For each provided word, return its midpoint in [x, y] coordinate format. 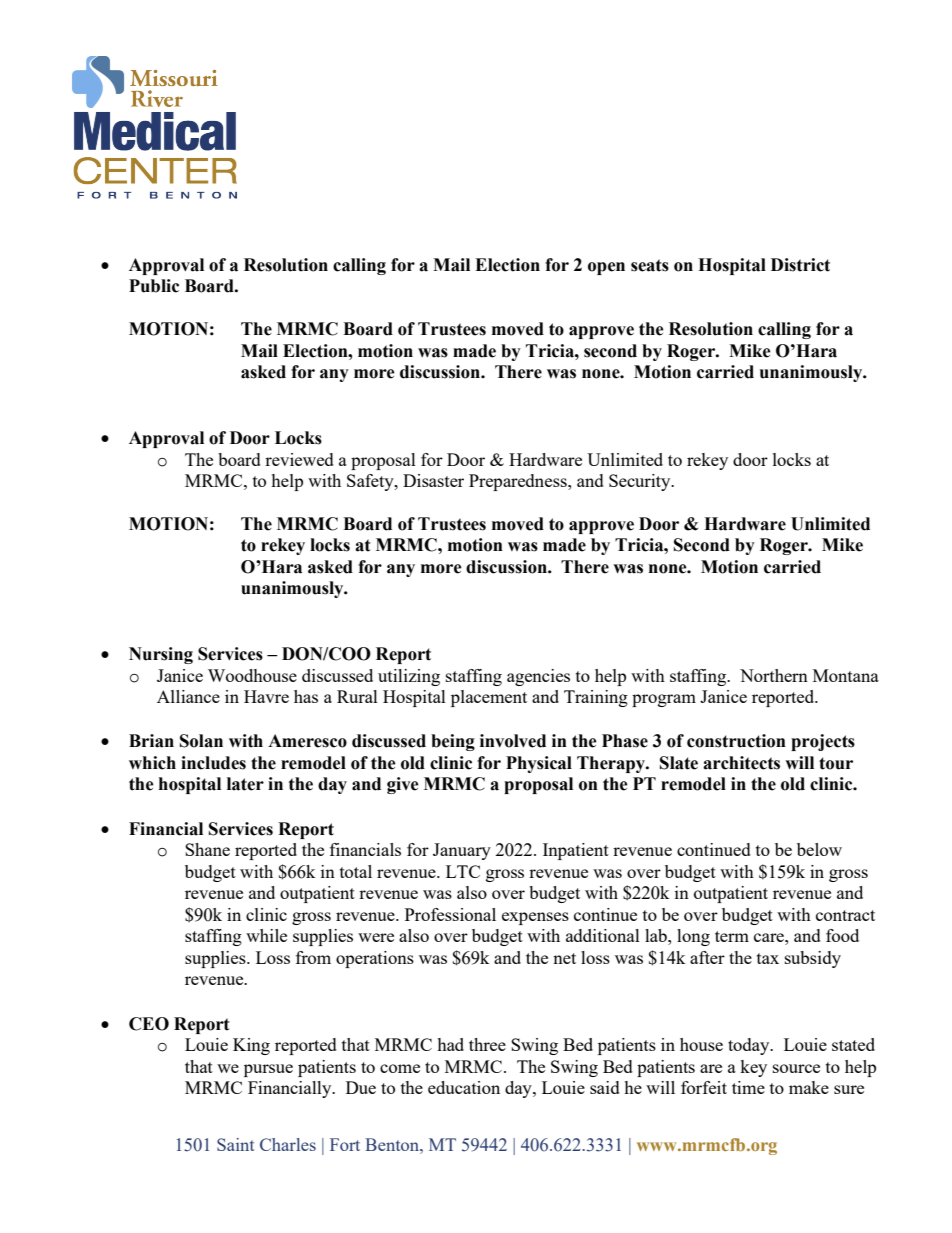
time [748, 1087]
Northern [774, 675]
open [606, 268]
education [464, 1087]
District [800, 265]
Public [154, 286]
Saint [236, 1144]
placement [489, 698]
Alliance [188, 696]
